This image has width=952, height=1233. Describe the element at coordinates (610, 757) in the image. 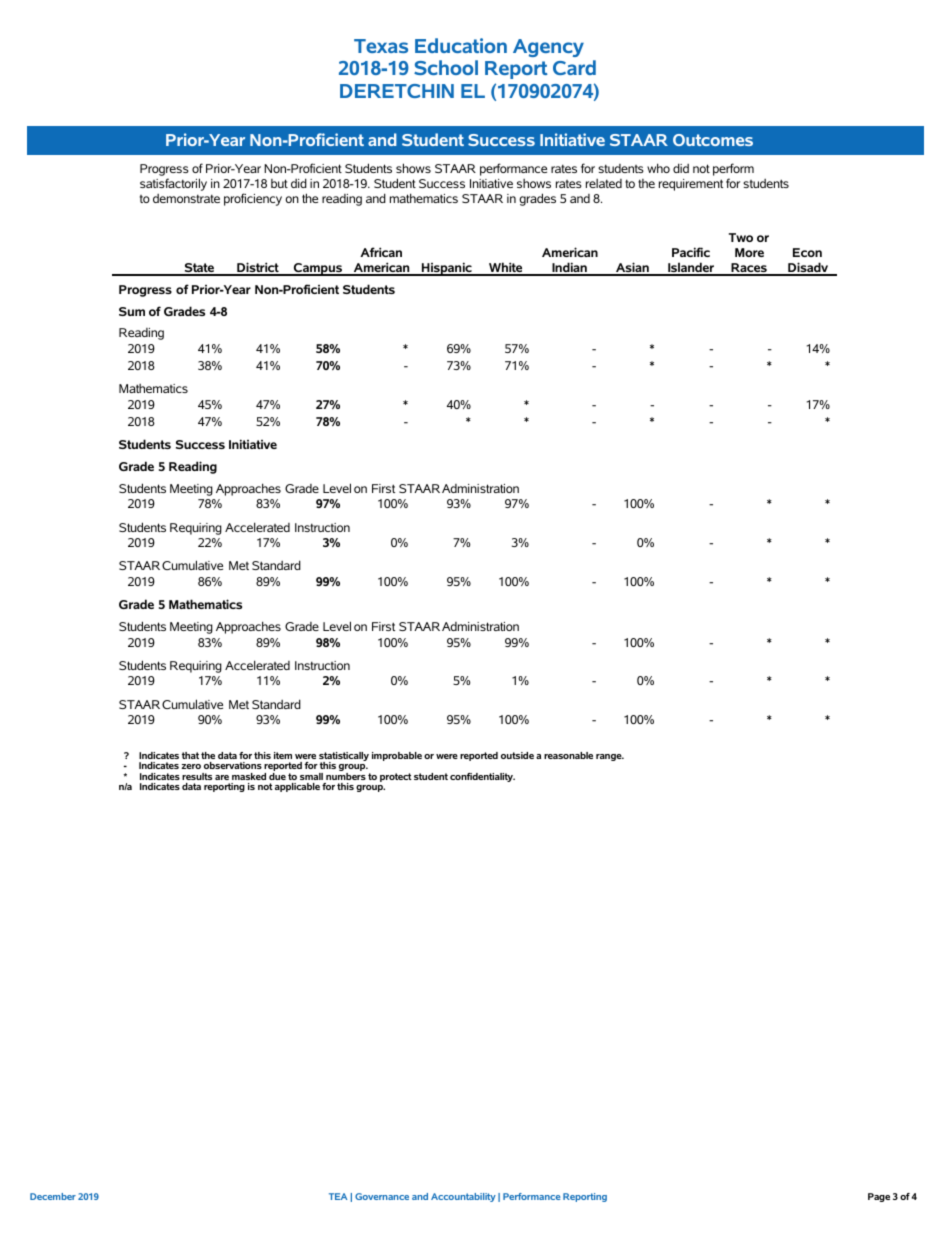

I see `range` at that location.
